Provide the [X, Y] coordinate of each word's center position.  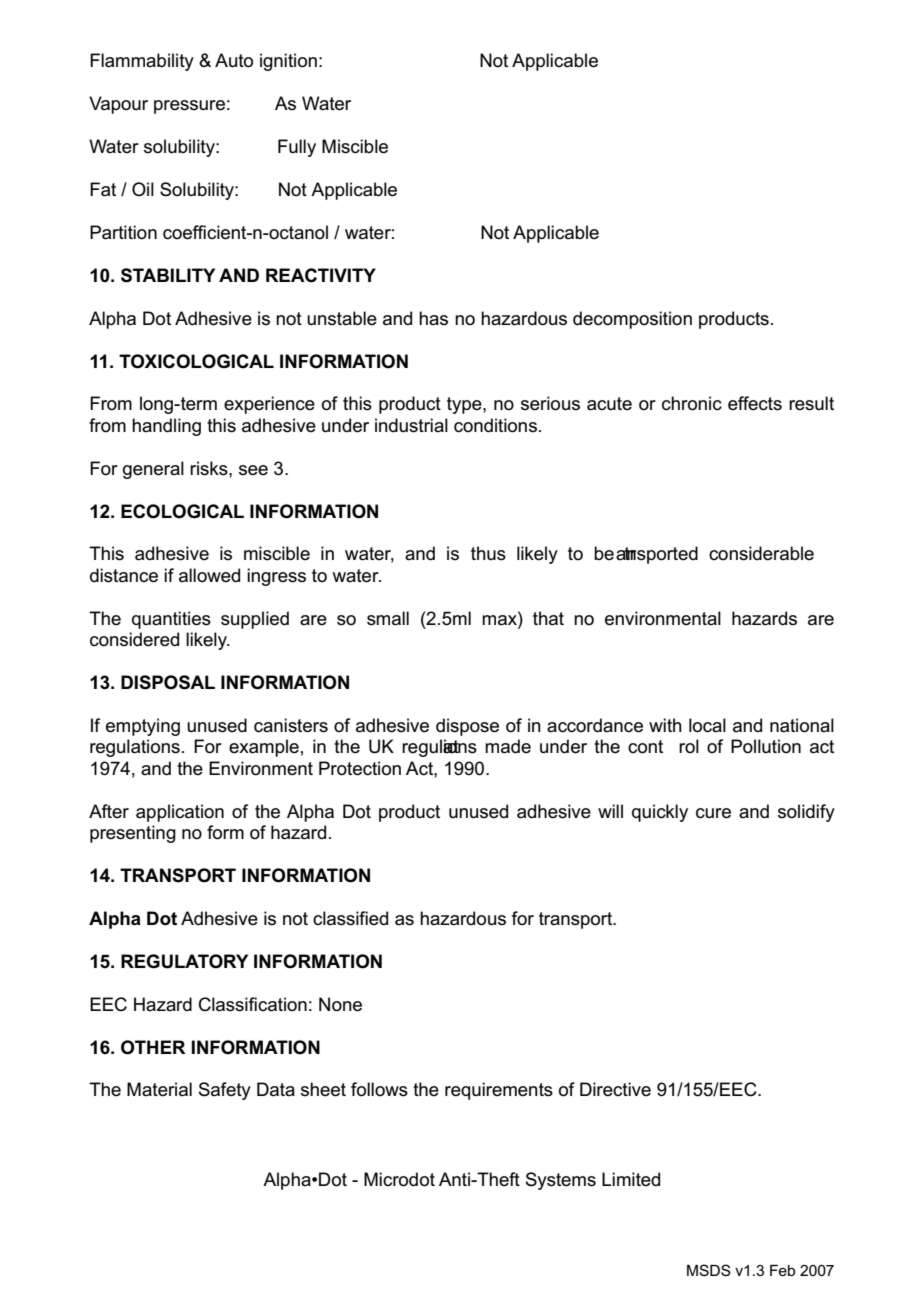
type [465, 405]
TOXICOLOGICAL [196, 361]
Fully [297, 148]
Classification [253, 1004]
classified [350, 918]
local [707, 725]
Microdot [399, 1179]
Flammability [142, 62]
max [500, 618]
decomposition [632, 320]
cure [713, 813]
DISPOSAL [168, 682]
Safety [225, 1091]
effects [755, 403]
